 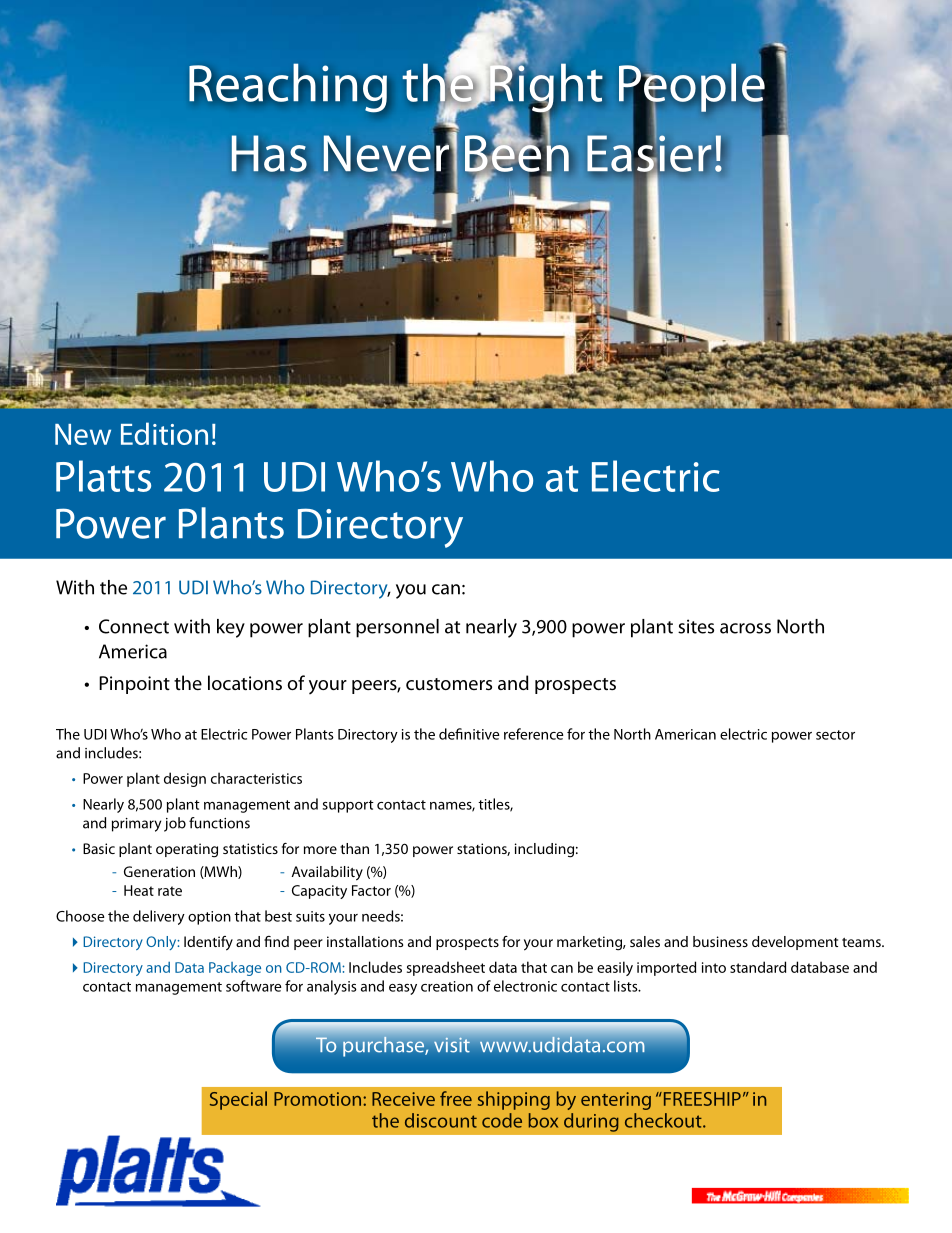 What do you see at coordinates (649, 153) in the screenshot?
I see `Easier` at bounding box center [649, 153].
